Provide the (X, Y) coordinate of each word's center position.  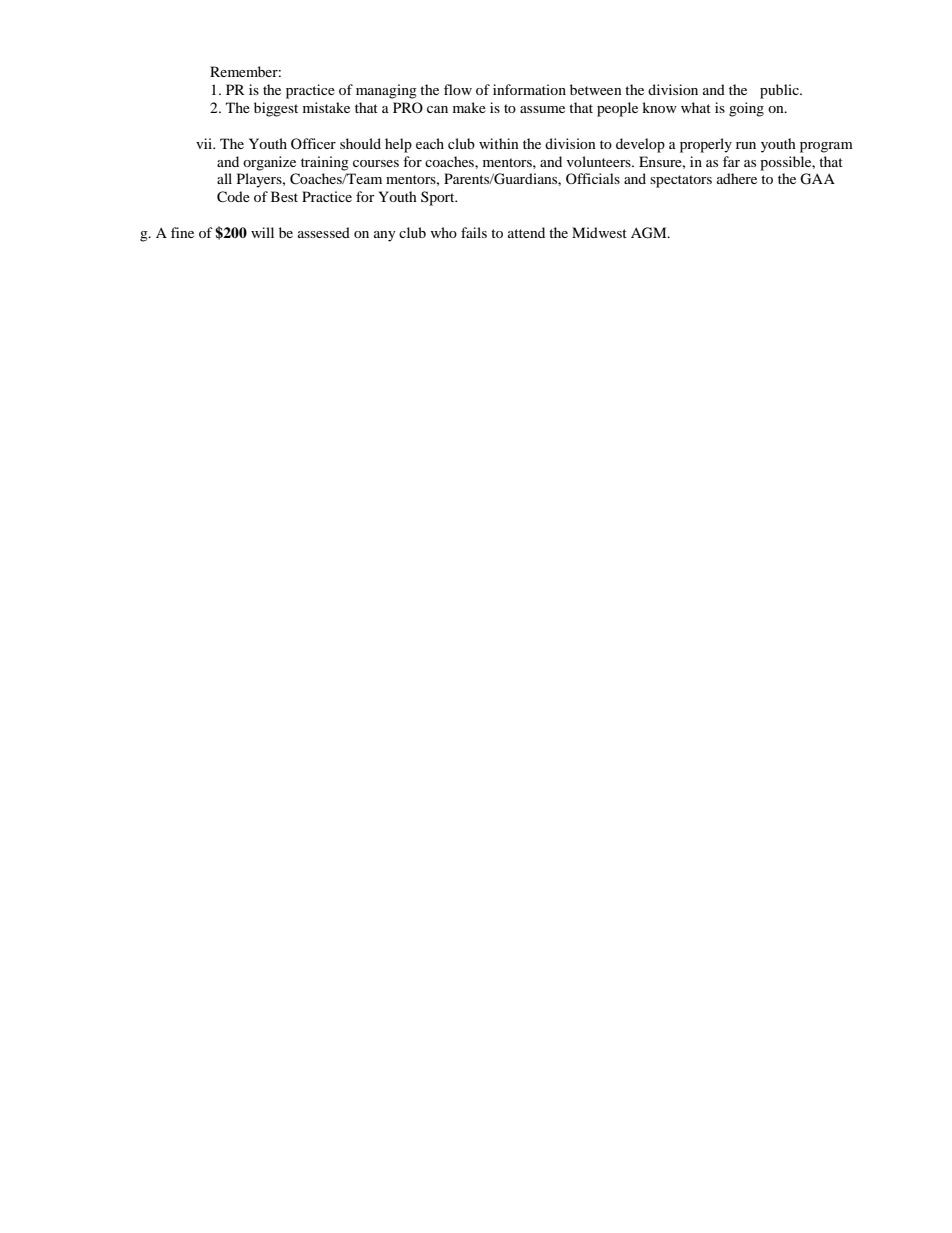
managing (386, 91)
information (529, 89)
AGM (650, 233)
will (262, 232)
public (780, 91)
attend (526, 232)
